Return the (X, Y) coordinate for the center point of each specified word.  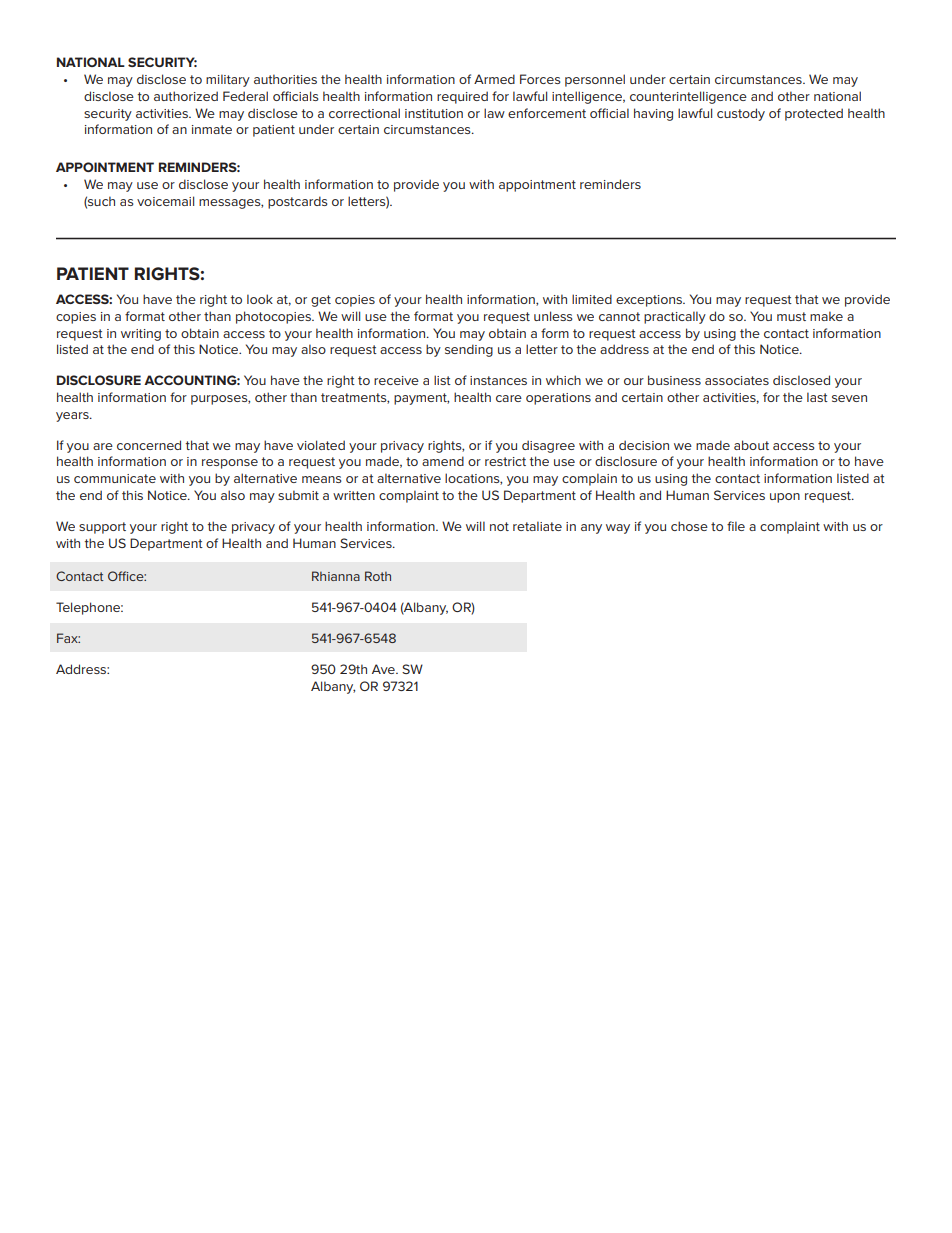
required (462, 97)
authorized (186, 96)
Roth (378, 576)
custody (741, 114)
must (791, 316)
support (102, 528)
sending (469, 350)
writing (141, 335)
